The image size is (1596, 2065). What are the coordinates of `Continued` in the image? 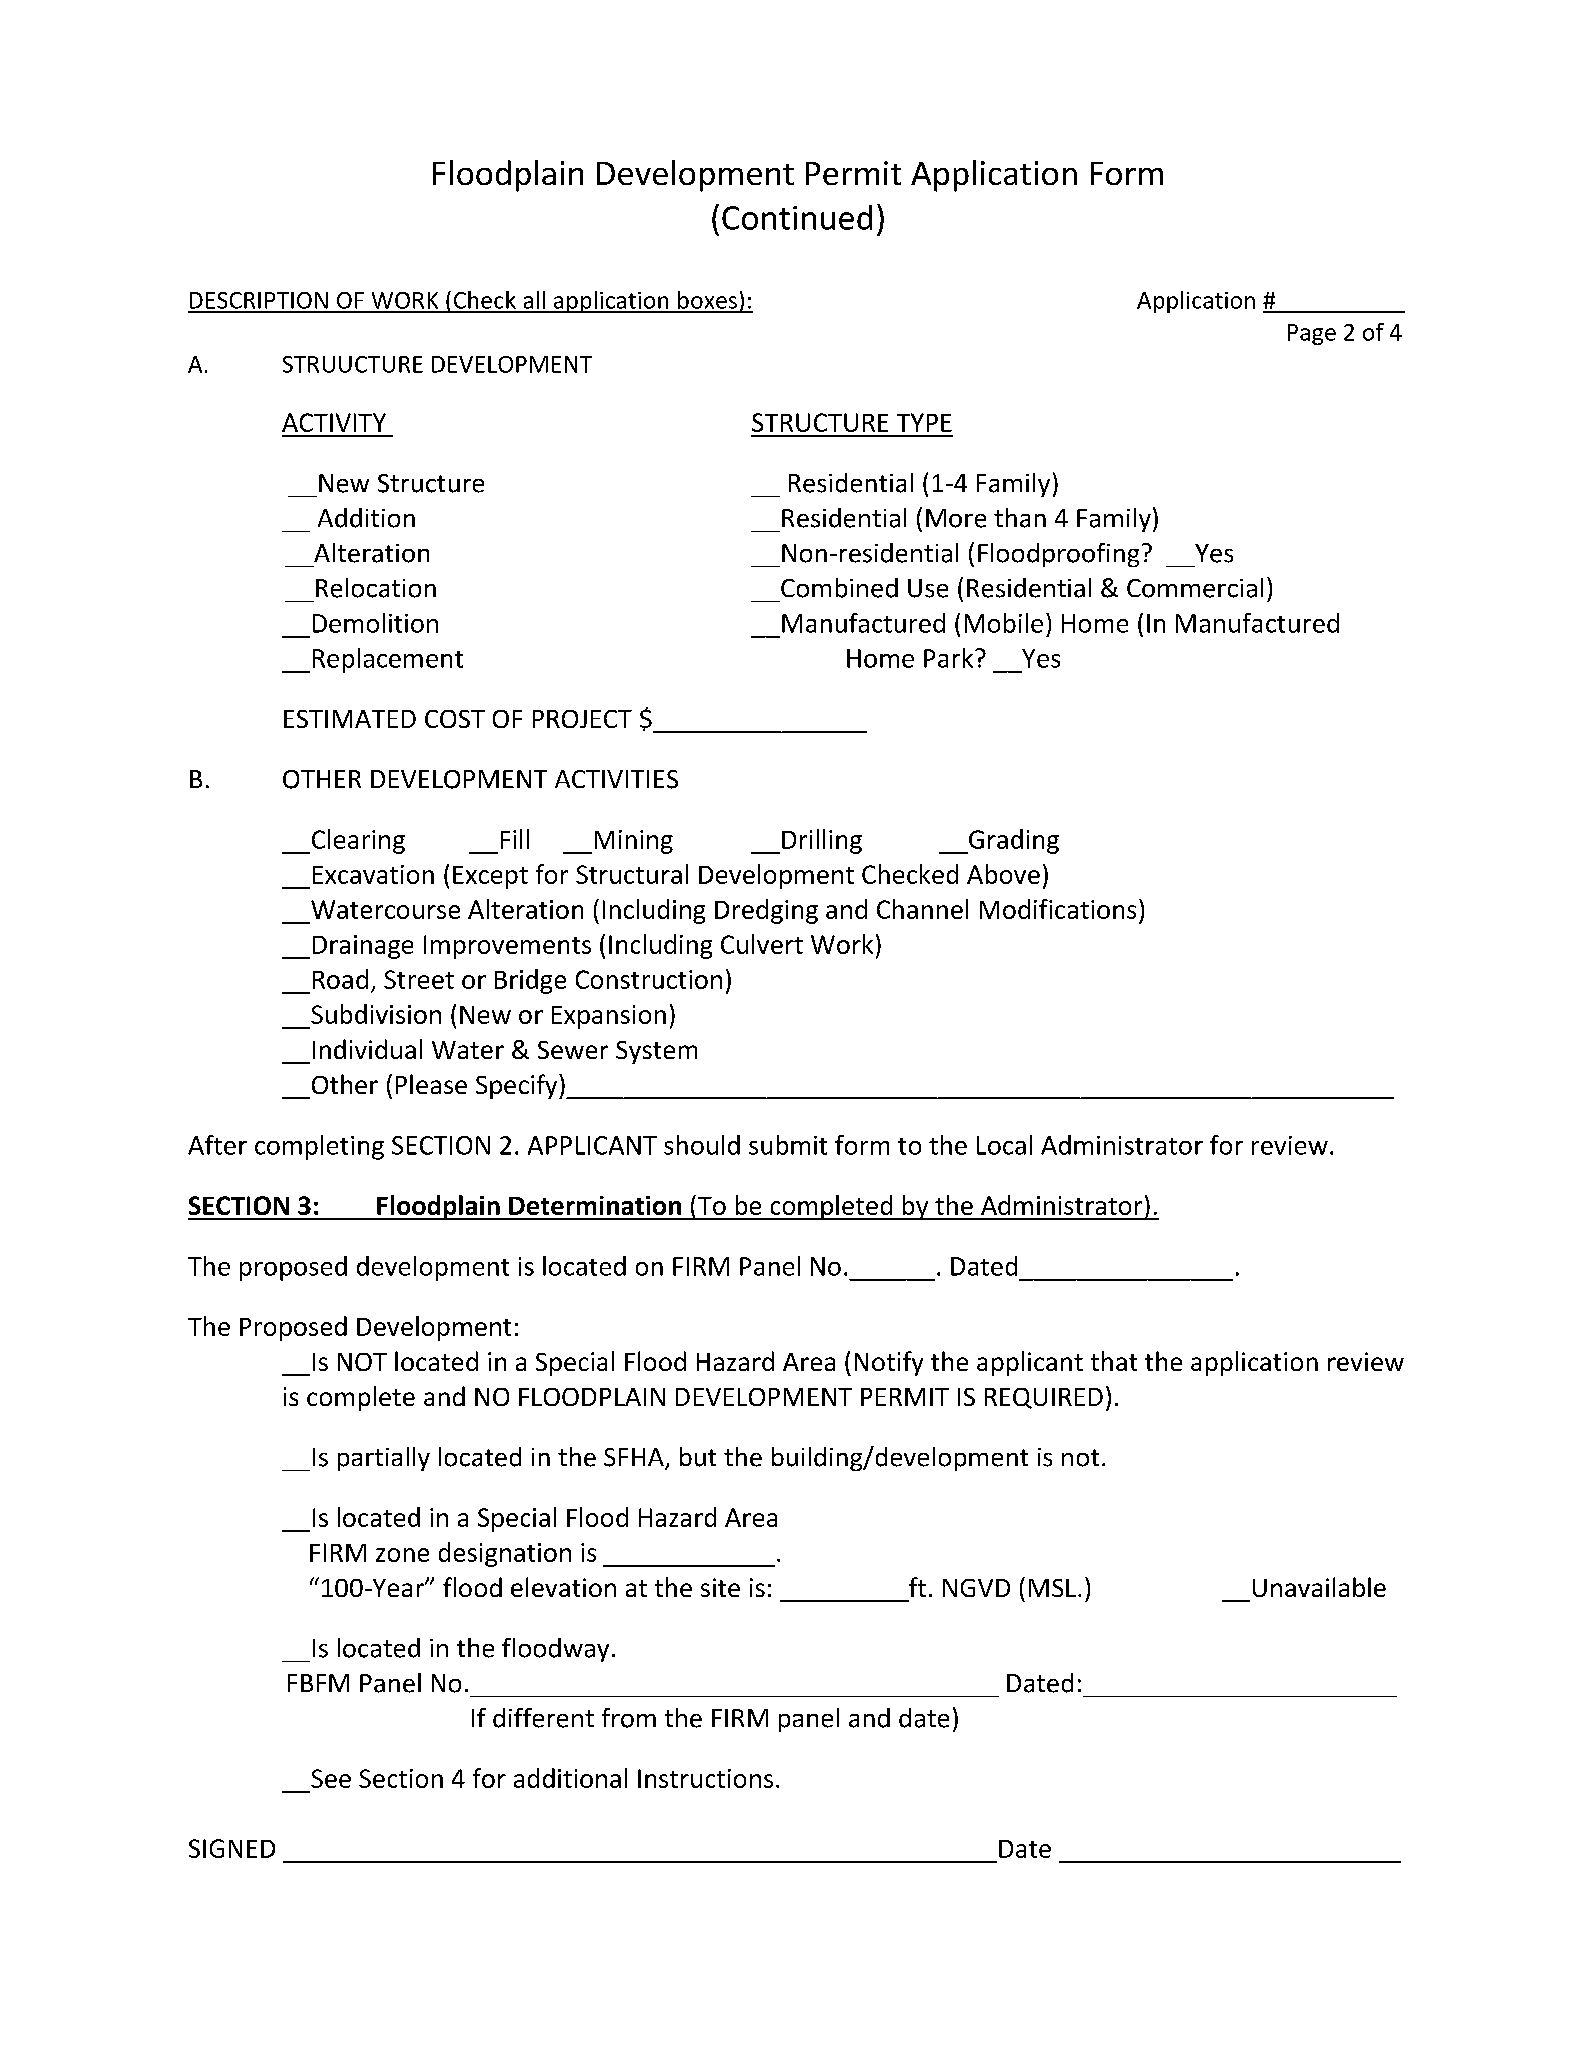 It's located at (797, 217).
